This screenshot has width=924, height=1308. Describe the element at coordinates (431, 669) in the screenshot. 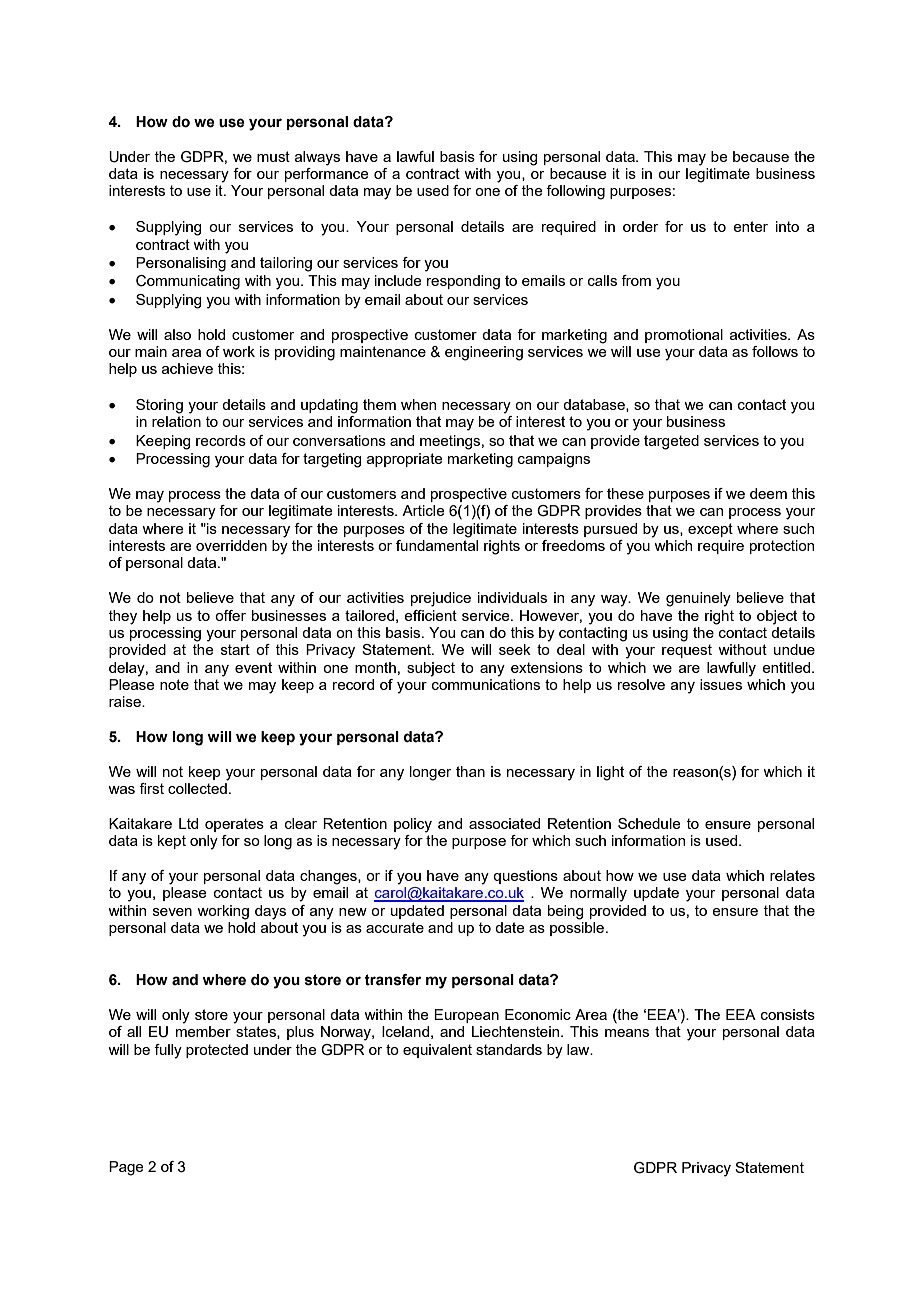

I see `subject` at that location.
